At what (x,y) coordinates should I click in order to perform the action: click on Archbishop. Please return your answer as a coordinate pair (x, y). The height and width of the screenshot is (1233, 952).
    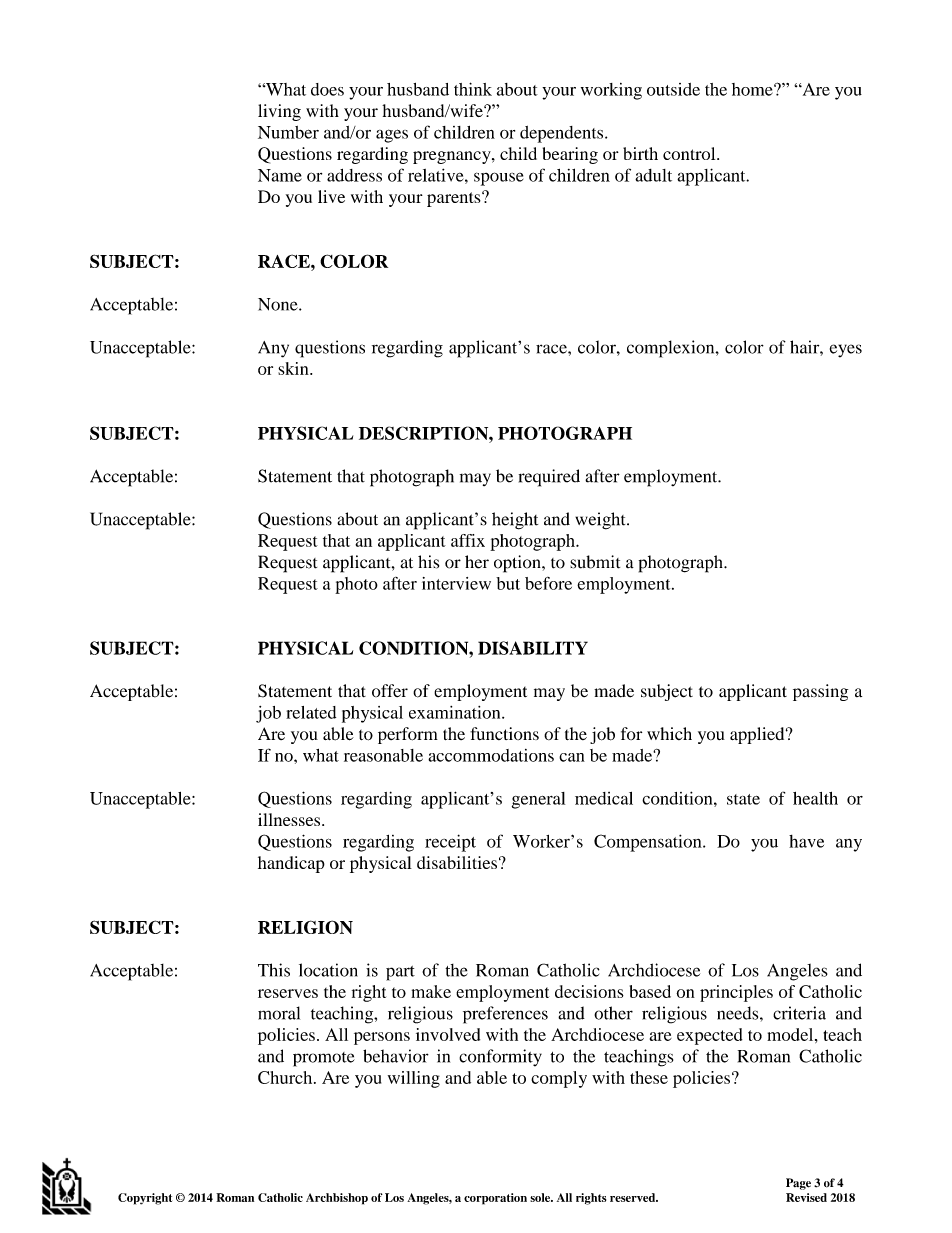
    Looking at the image, I should click on (337, 1199).
